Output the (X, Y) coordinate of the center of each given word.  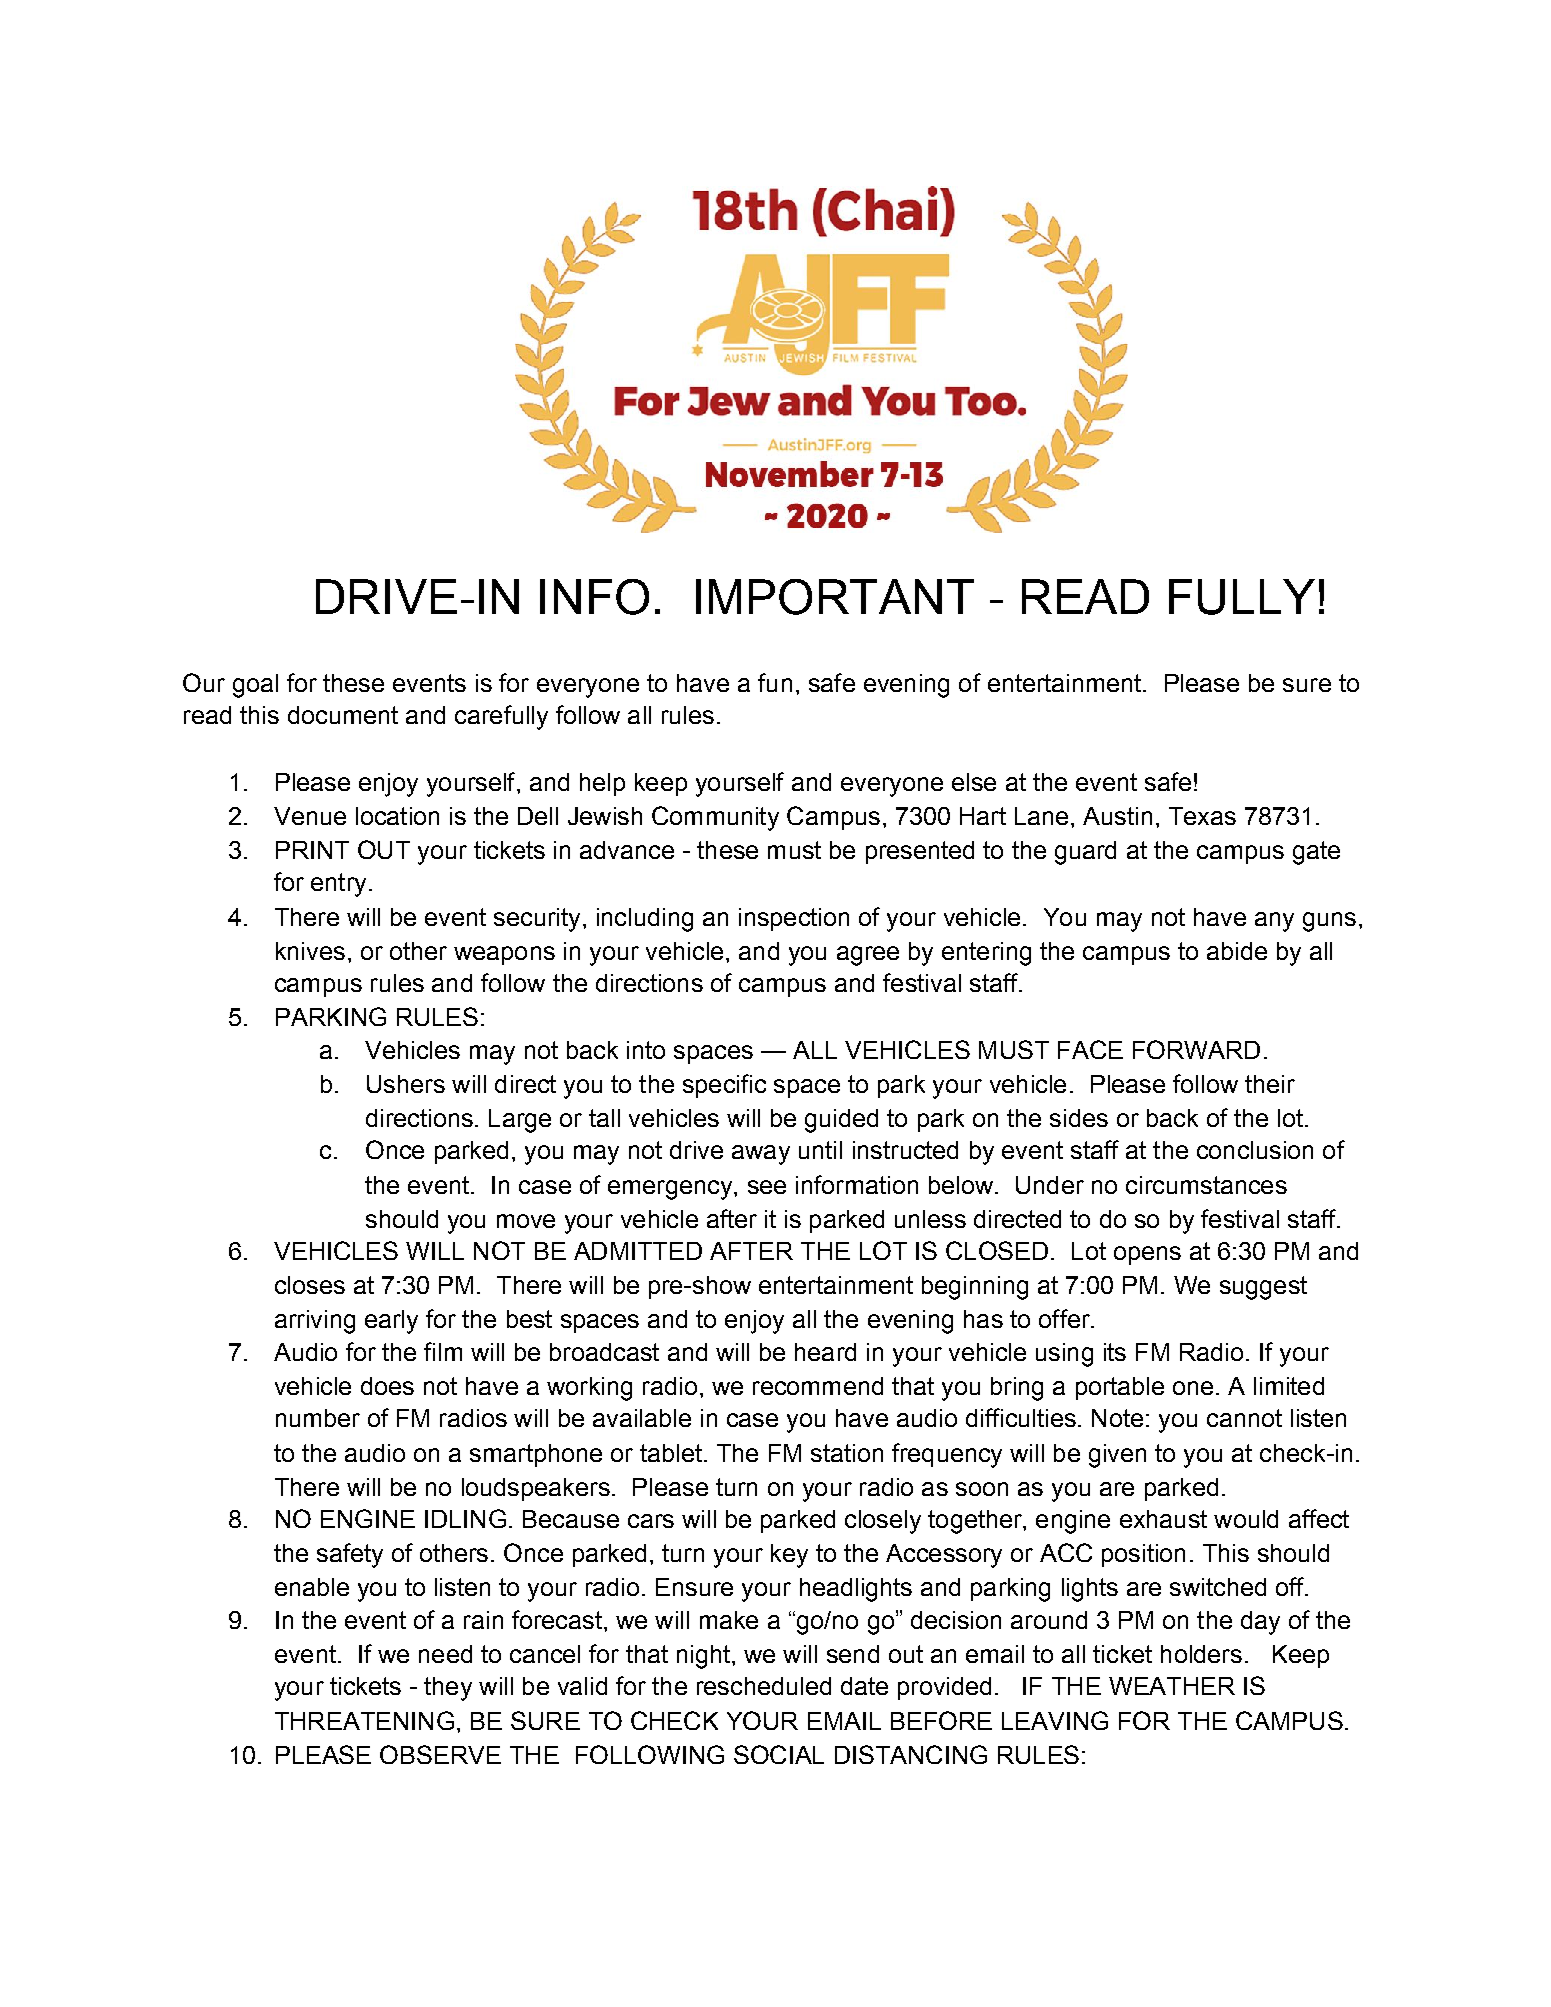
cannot (1244, 1418)
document (343, 715)
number (318, 1418)
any (1274, 922)
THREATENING (364, 1720)
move (526, 1221)
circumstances (1206, 1185)
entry (338, 885)
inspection (794, 919)
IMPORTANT (835, 597)
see (767, 1187)
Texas (1202, 816)
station (847, 1453)
